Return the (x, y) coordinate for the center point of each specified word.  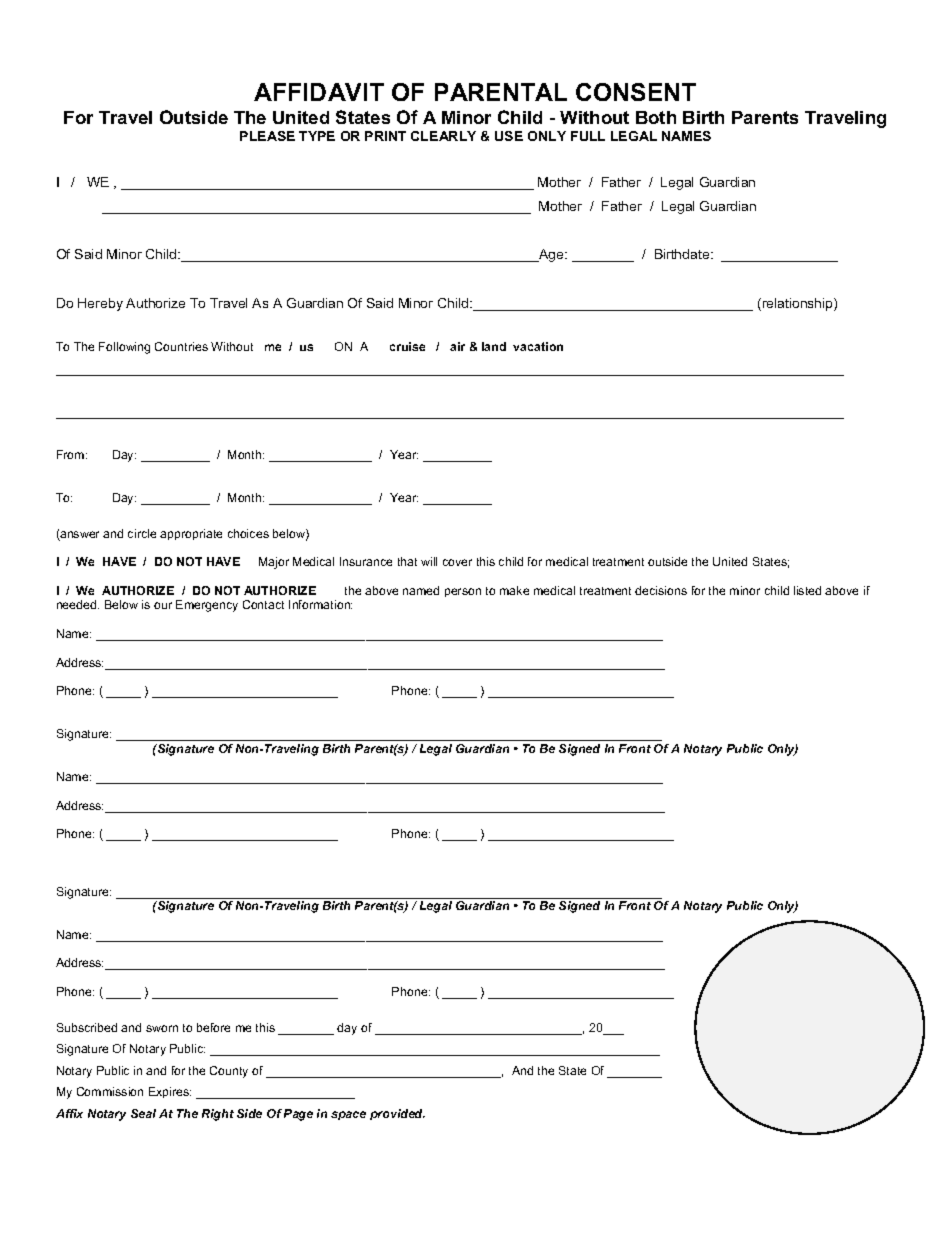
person (463, 592)
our (163, 605)
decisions (661, 590)
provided (397, 1114)
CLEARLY (443, 136)
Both (656, 117)
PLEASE (267, 136)
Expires (170, 1092)
